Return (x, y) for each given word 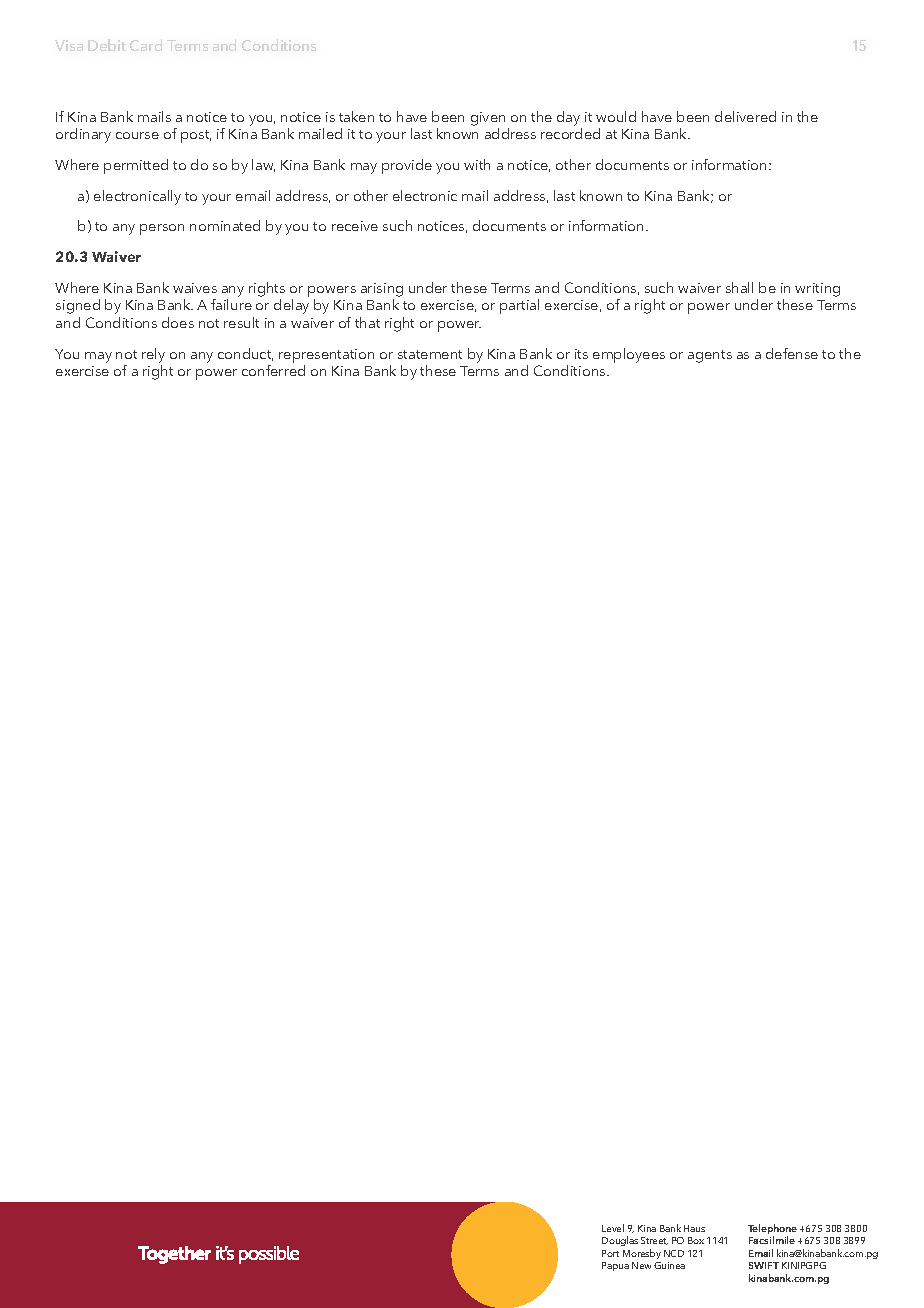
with (477, 164)
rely (153, 355)
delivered (745, 116)
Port (610, 1253)
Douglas (620, 1241)
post (196, 136)
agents (710, 356)
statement (430, 354)
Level (613, 1228)
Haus (694, 1228)
